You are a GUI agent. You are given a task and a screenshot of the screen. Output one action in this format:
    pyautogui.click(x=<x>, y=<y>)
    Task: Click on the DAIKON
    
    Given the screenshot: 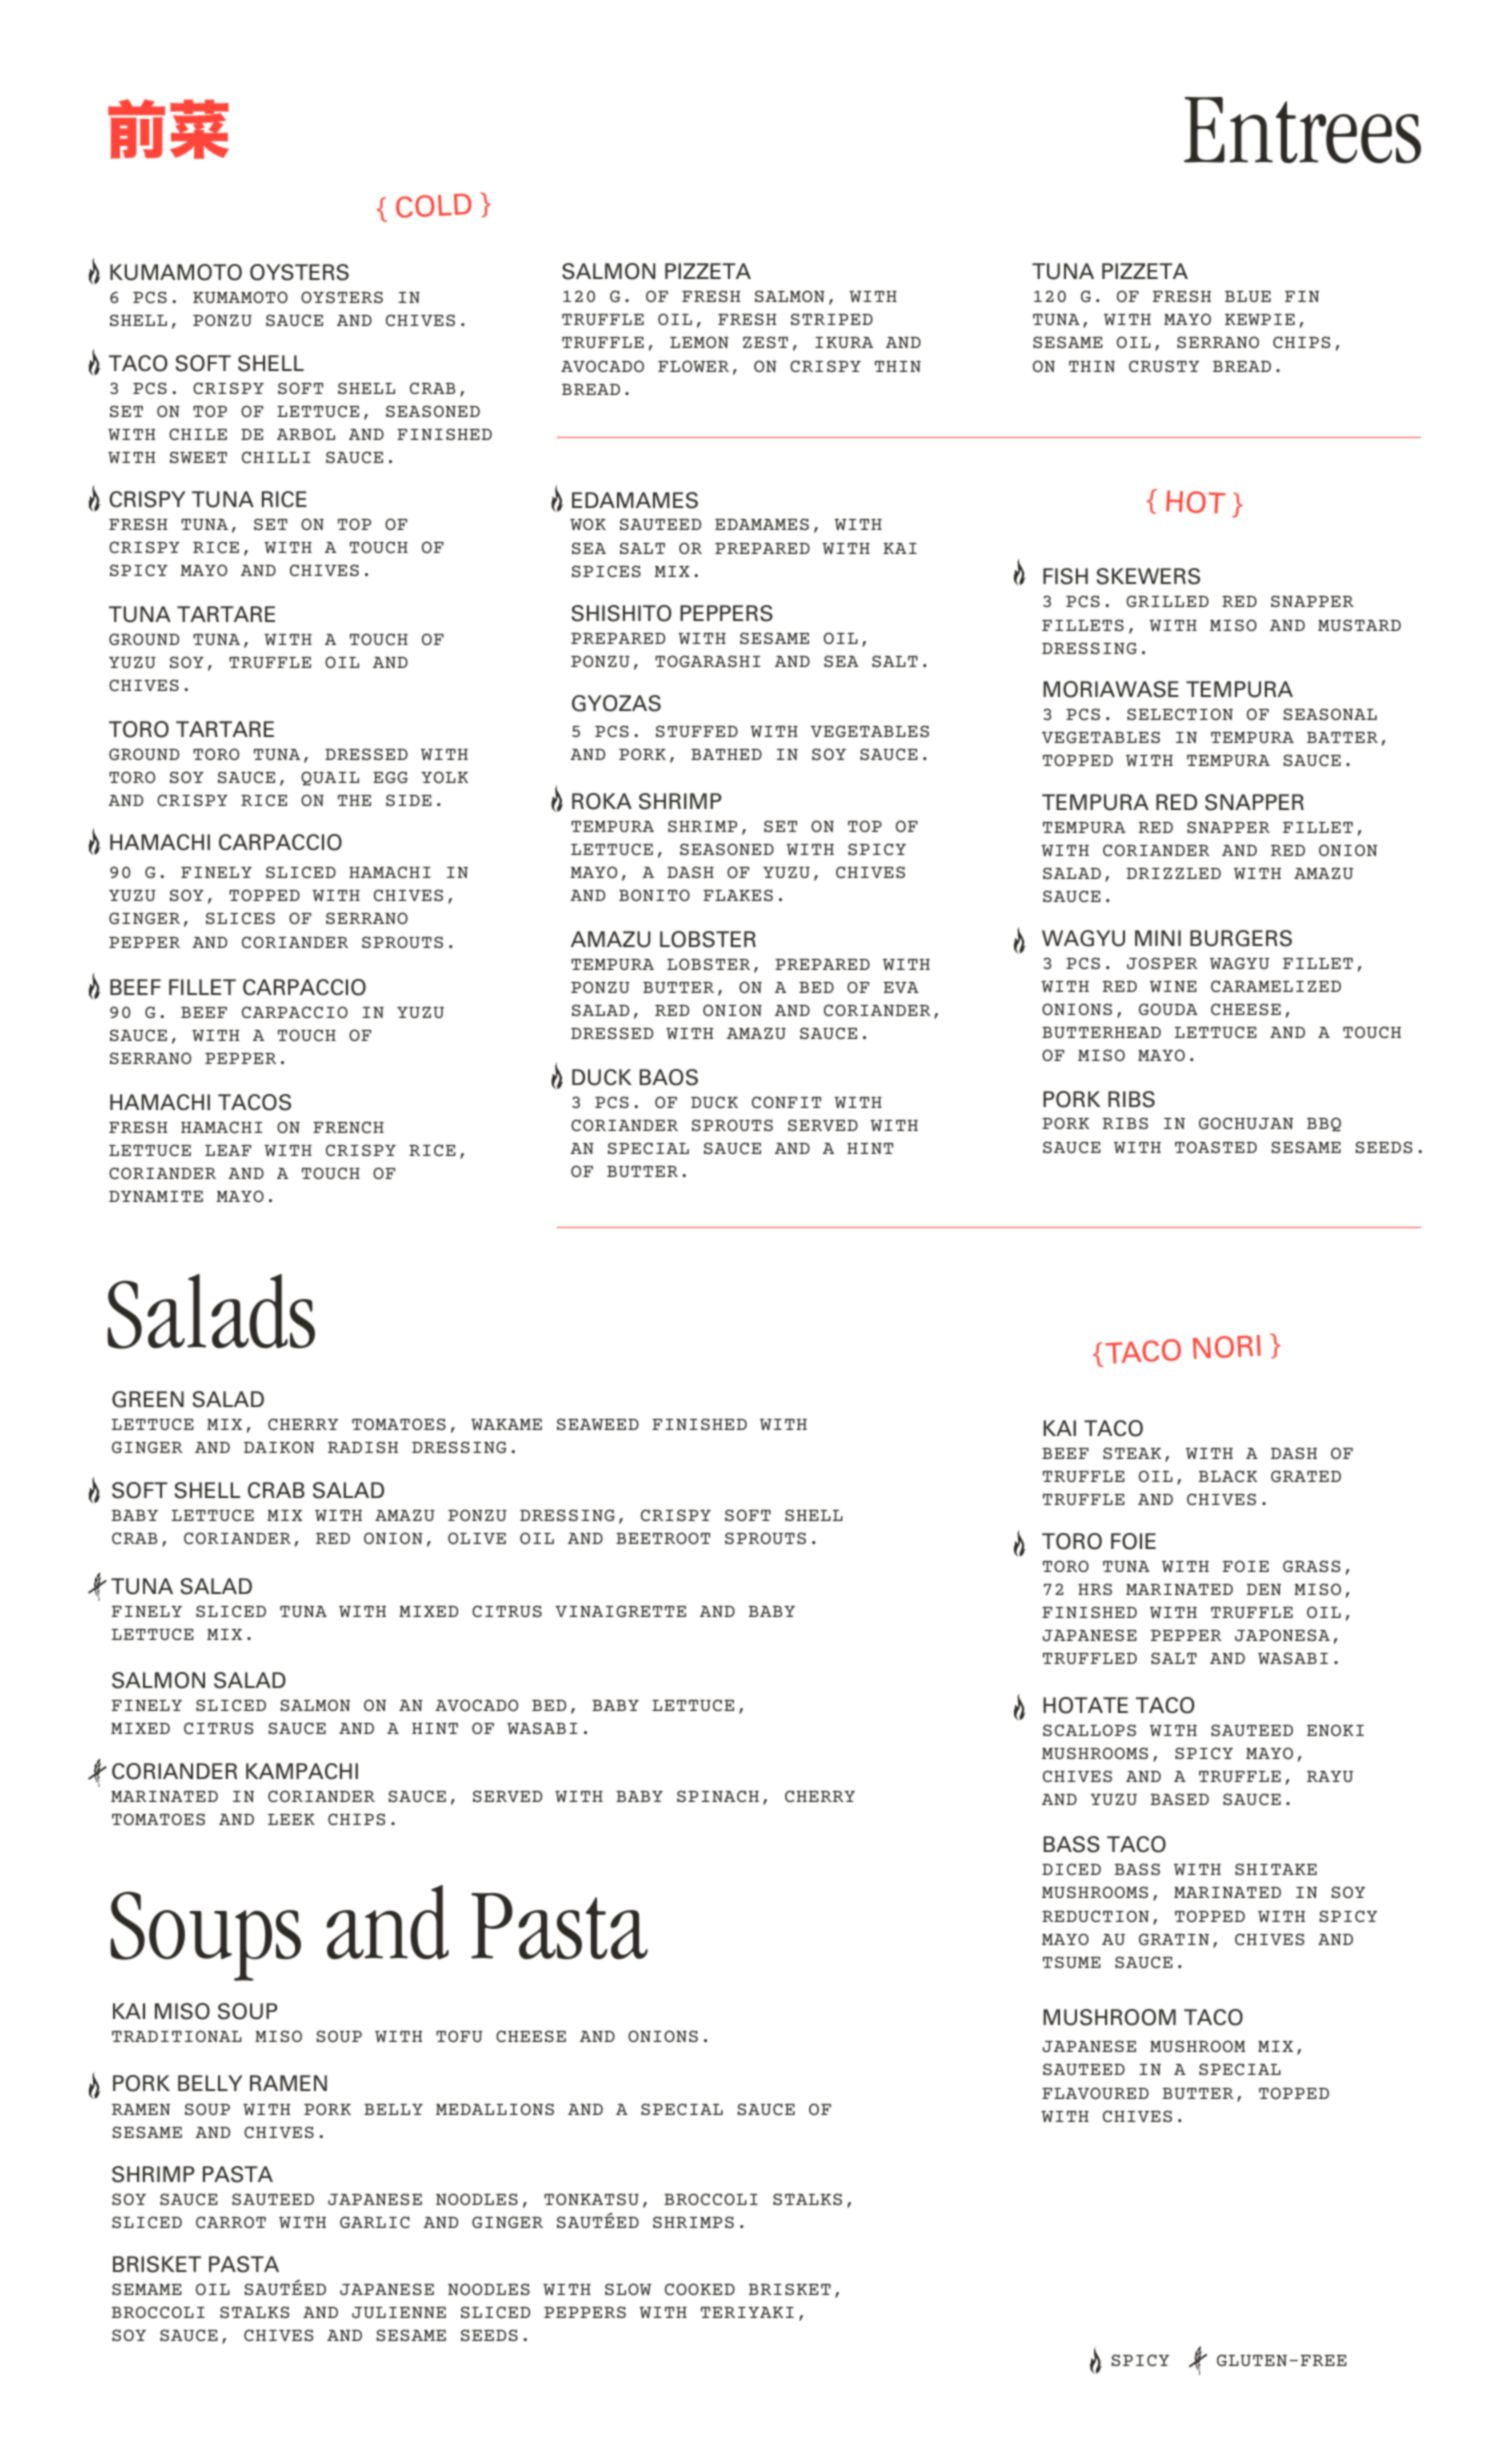 What is the action you would take?
    pyautogui.click(x=279, y=1447)
